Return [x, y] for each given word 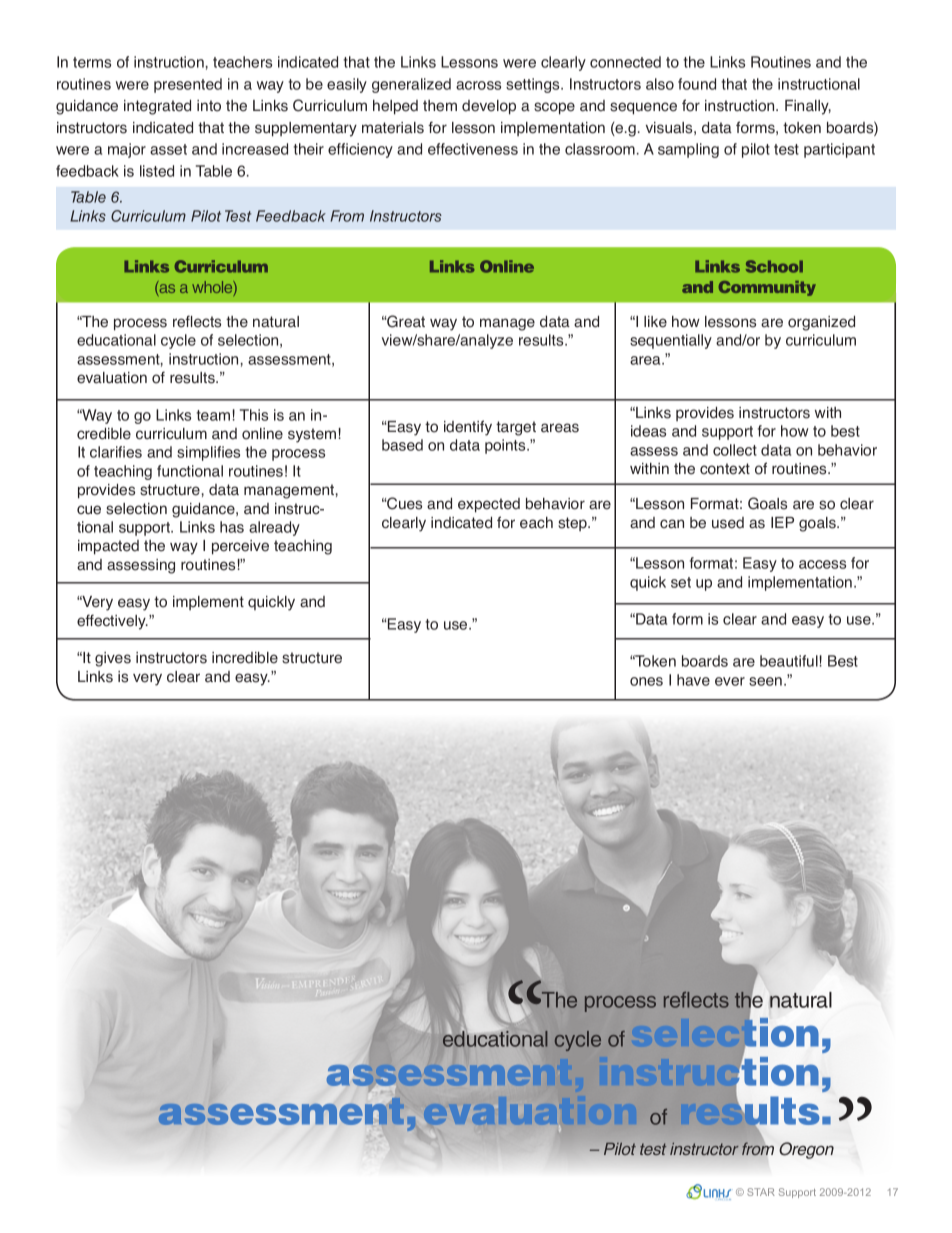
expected [489, 505]
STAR [761, 1192]
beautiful [789, 661]
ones [646, 681]
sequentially [671, 341]
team [213, 415]
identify [468, 428]
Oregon [806, 1150]
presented [188, 85]
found [697, 84]
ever [730, 681]
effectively [112, 622]
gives [113, 659]
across [478, 85]
